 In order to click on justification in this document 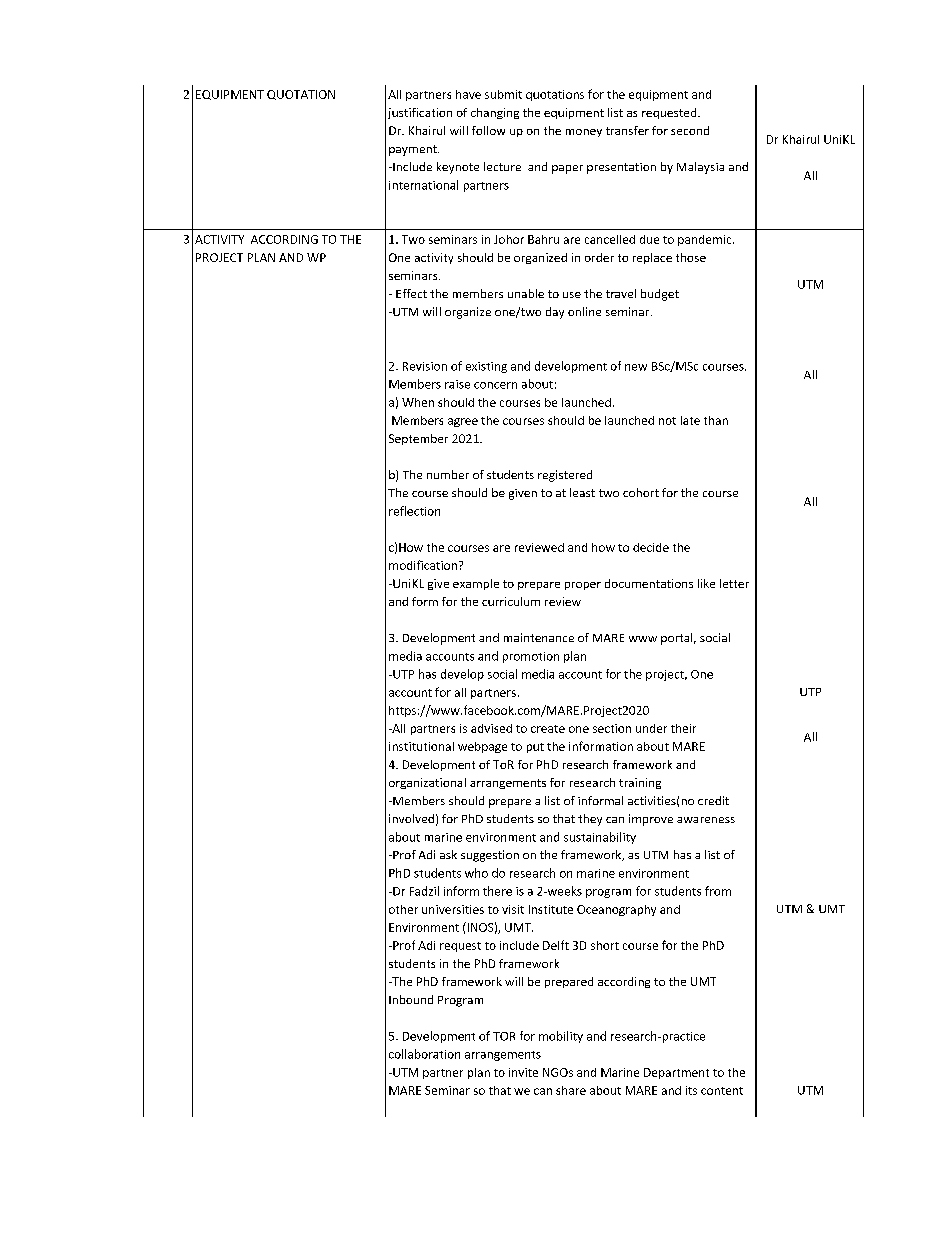, I will do `click(420, 113)`.
